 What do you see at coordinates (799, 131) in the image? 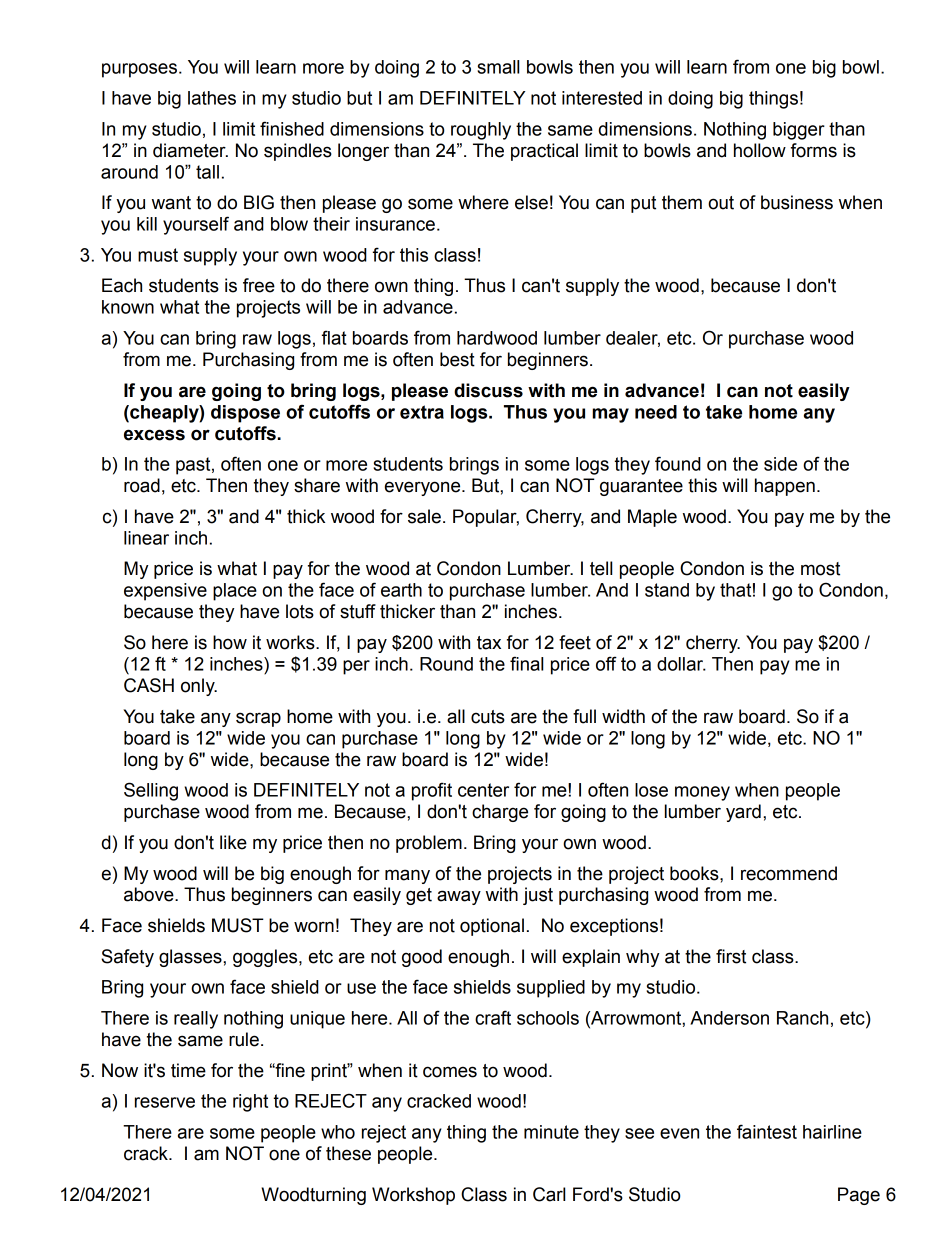
I see `bigger` at bounding box center [799, 131].
